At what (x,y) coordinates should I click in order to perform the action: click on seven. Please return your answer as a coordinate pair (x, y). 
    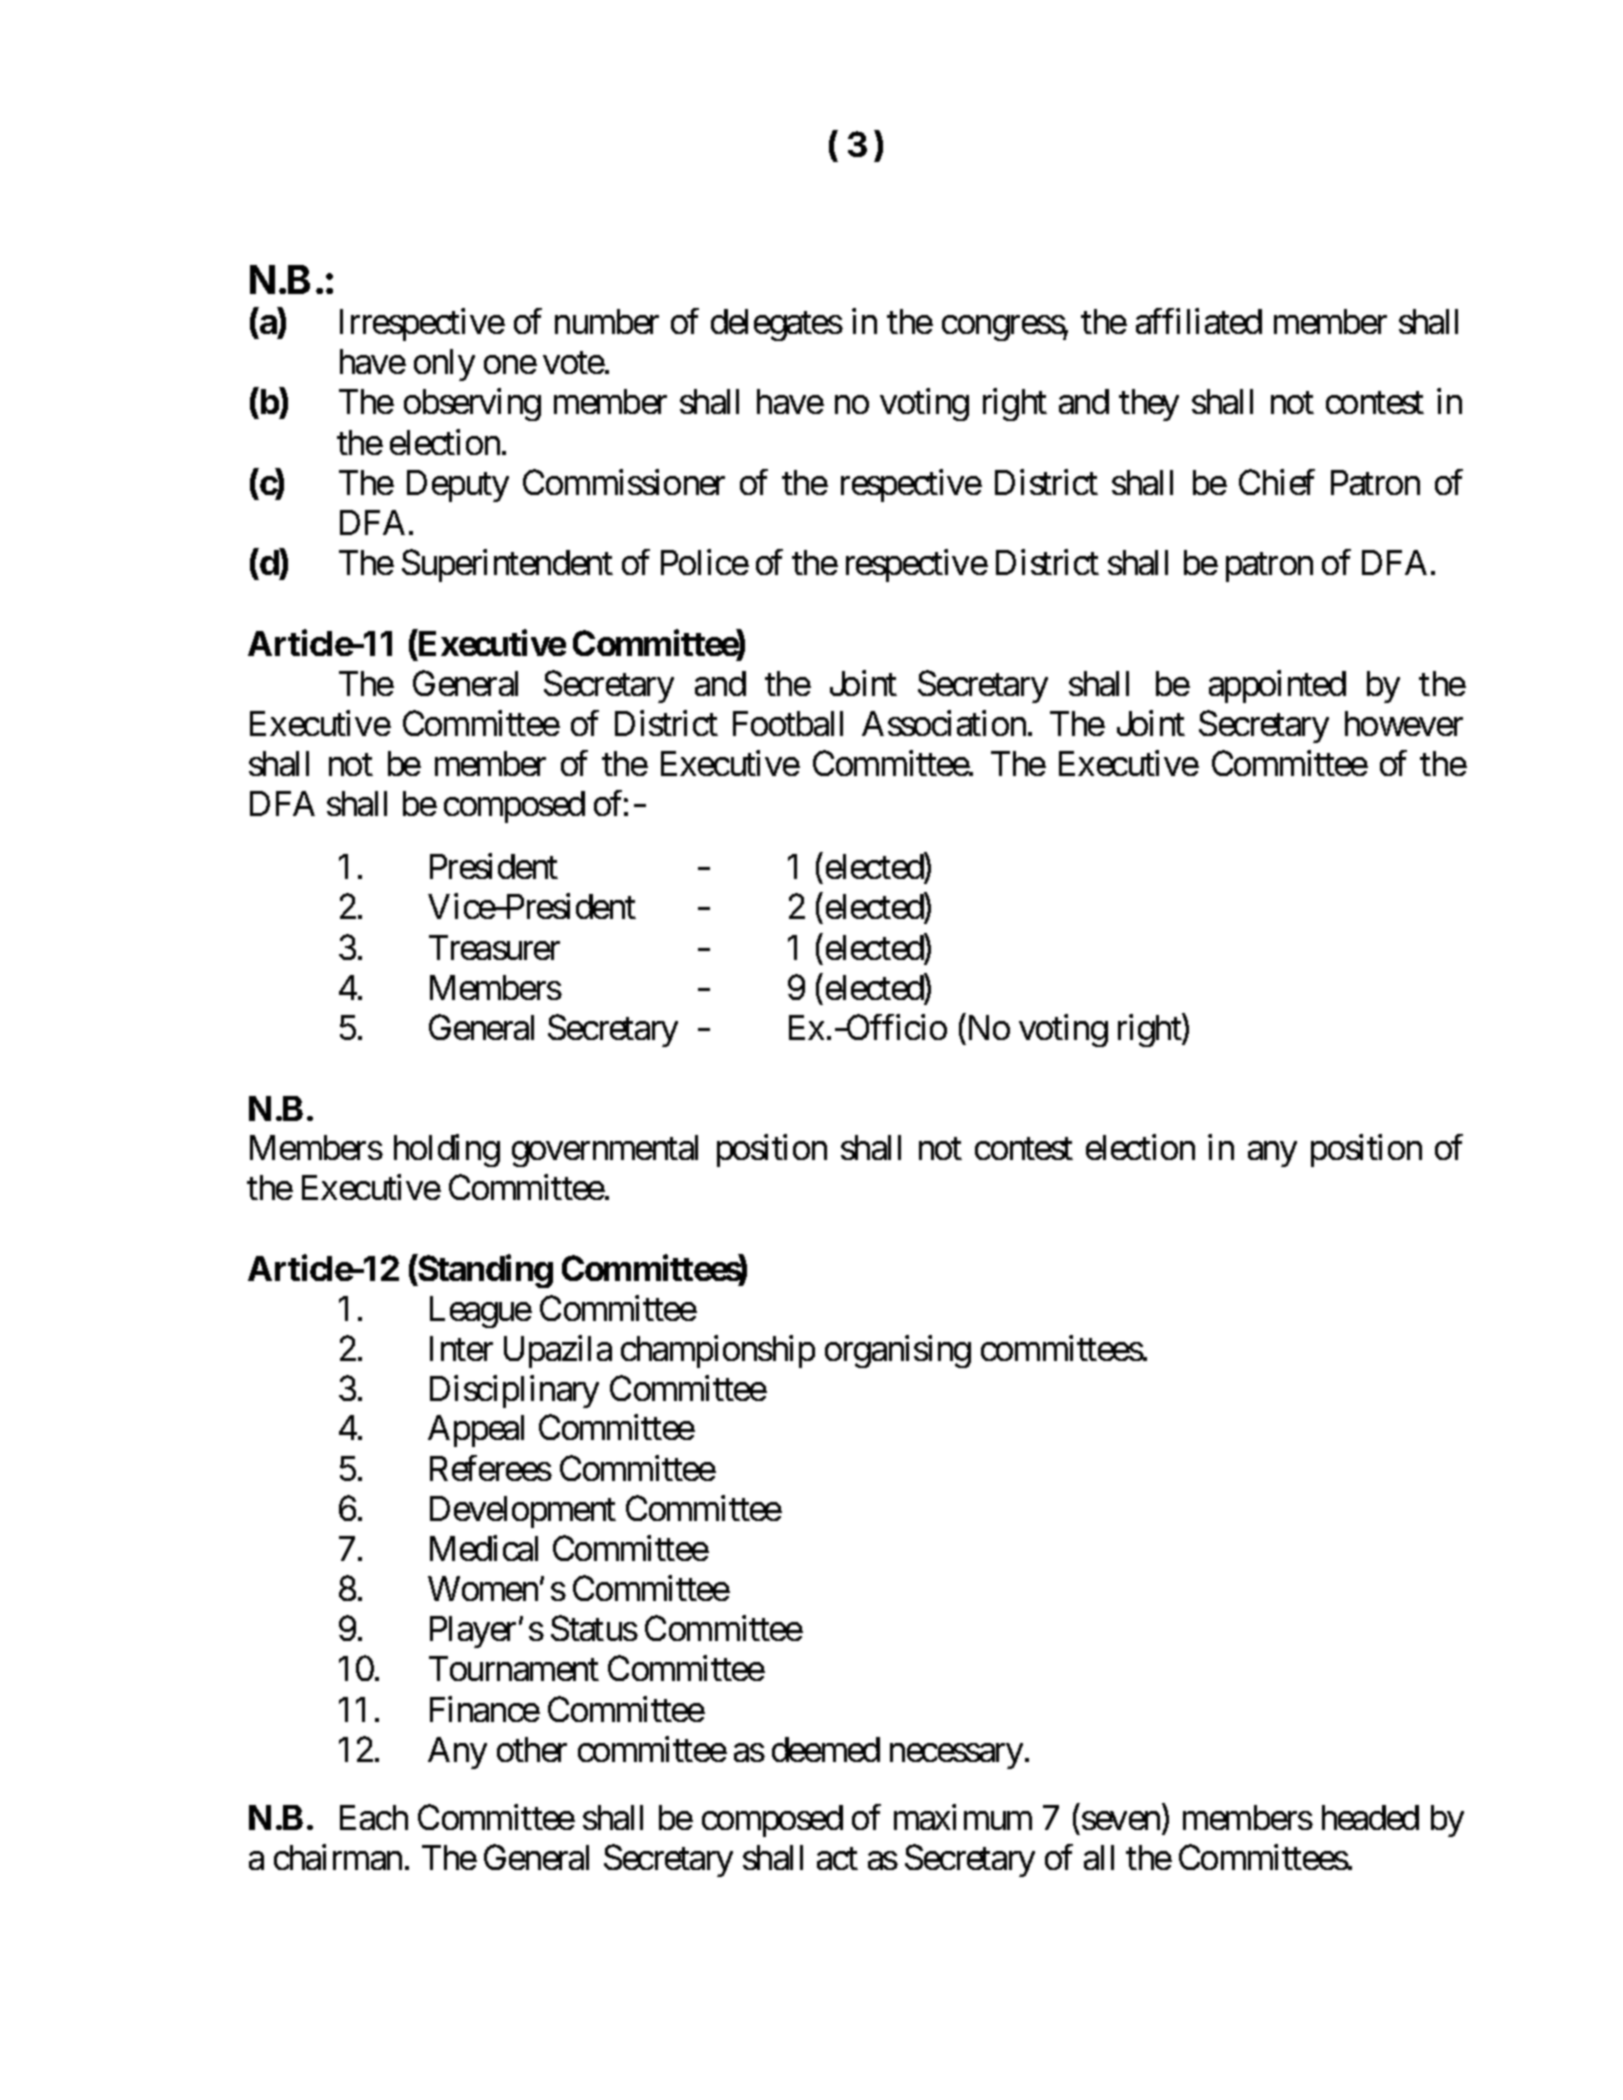
    Looking at the image, I should click on (1121, 1821).
